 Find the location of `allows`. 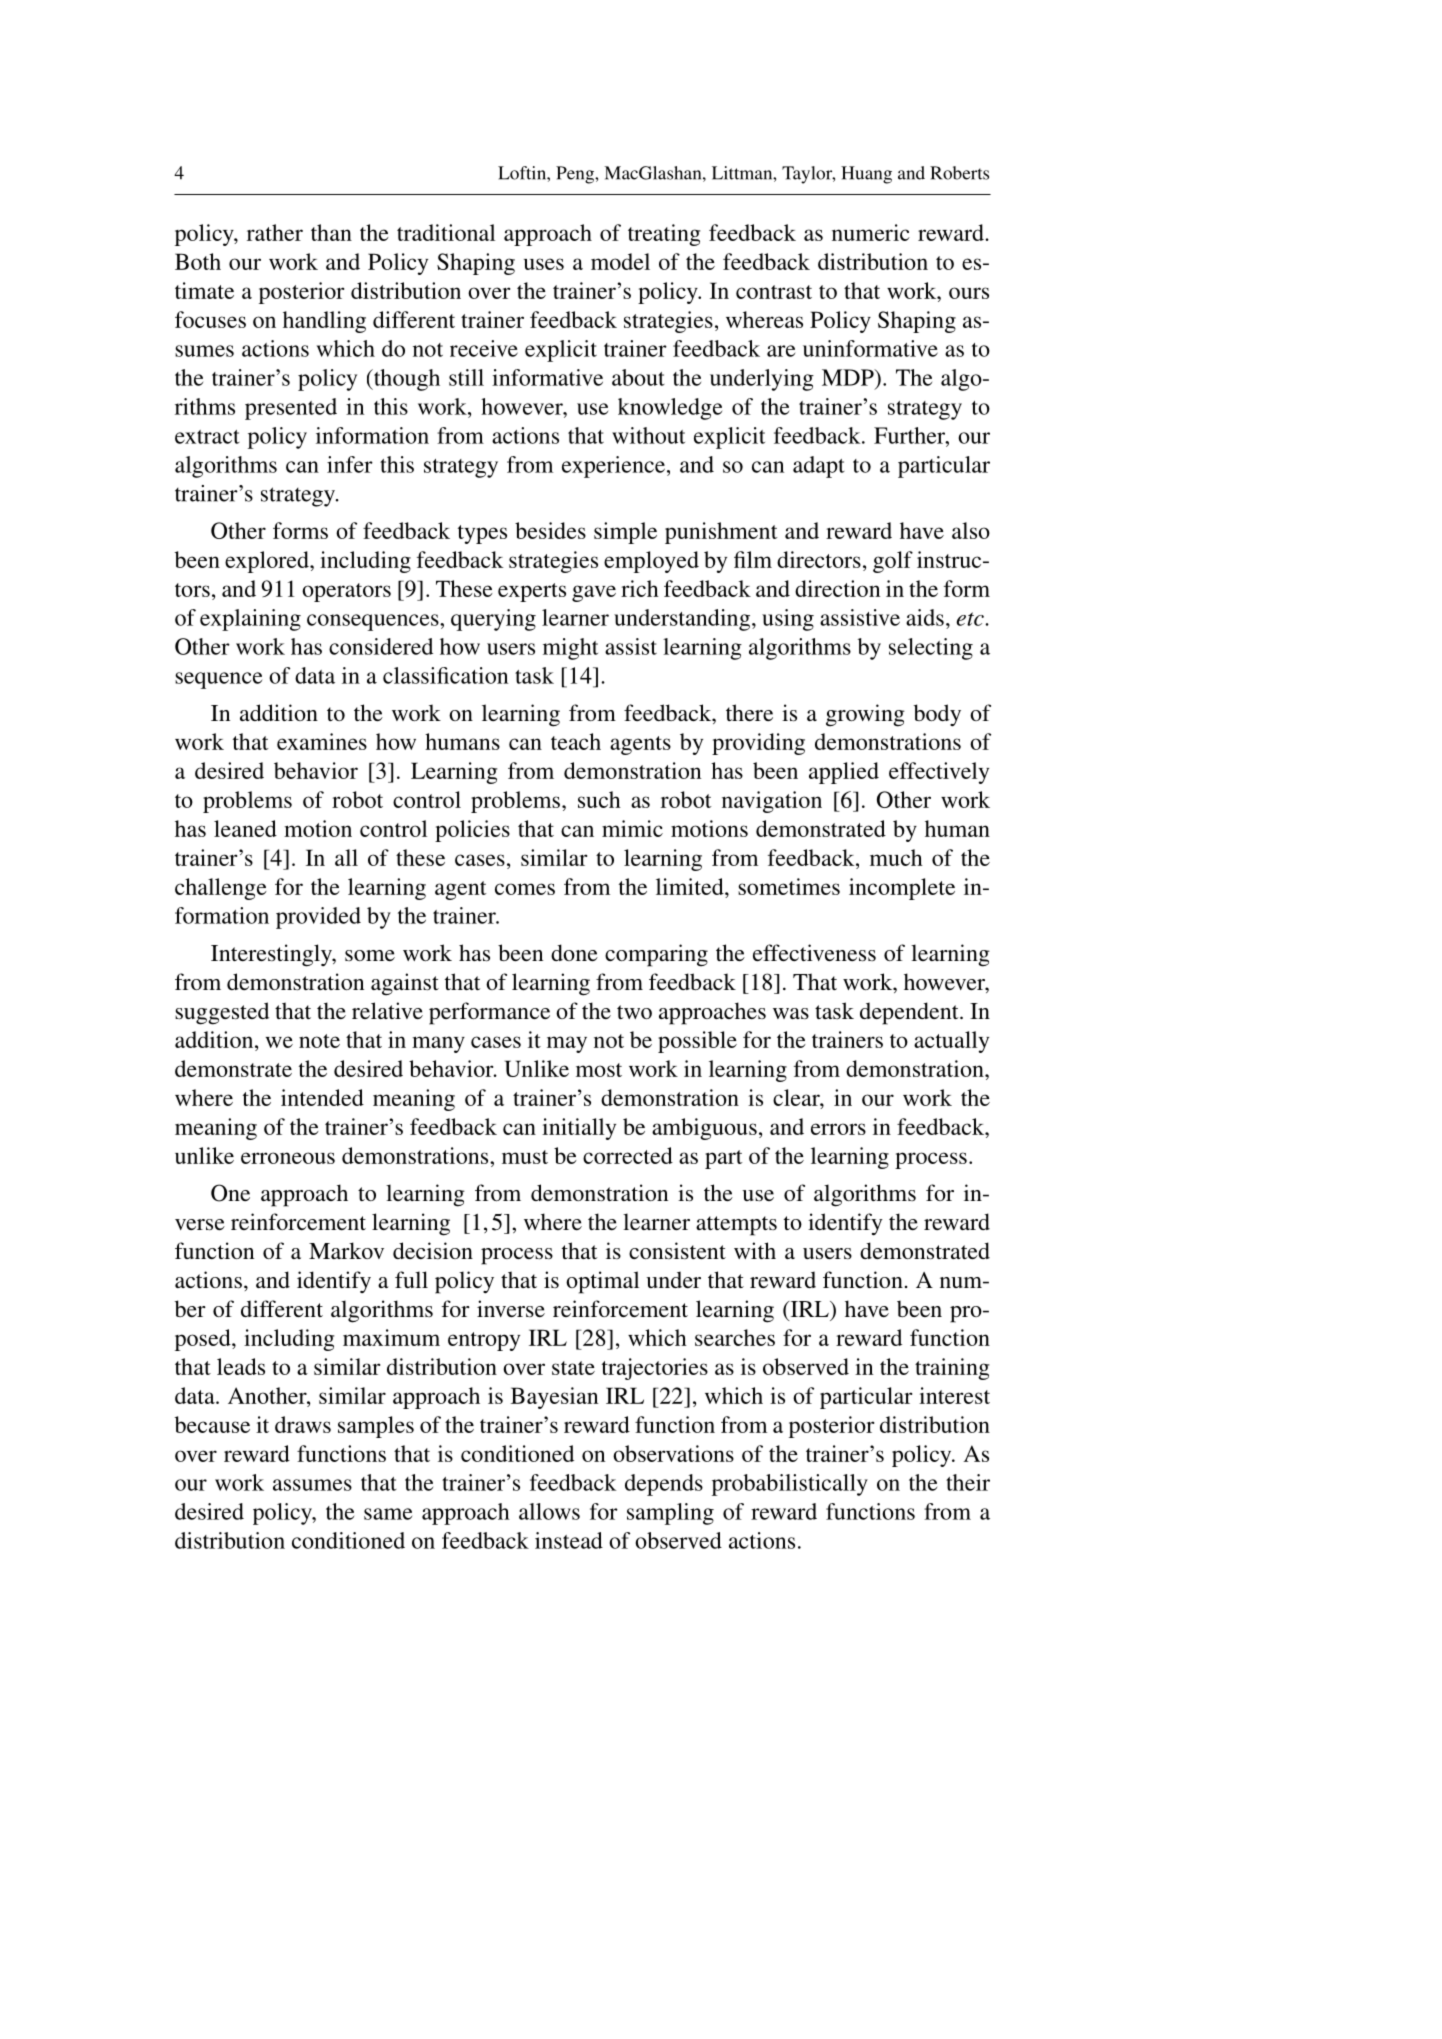

allows is located at coordinates (549, 1511).
